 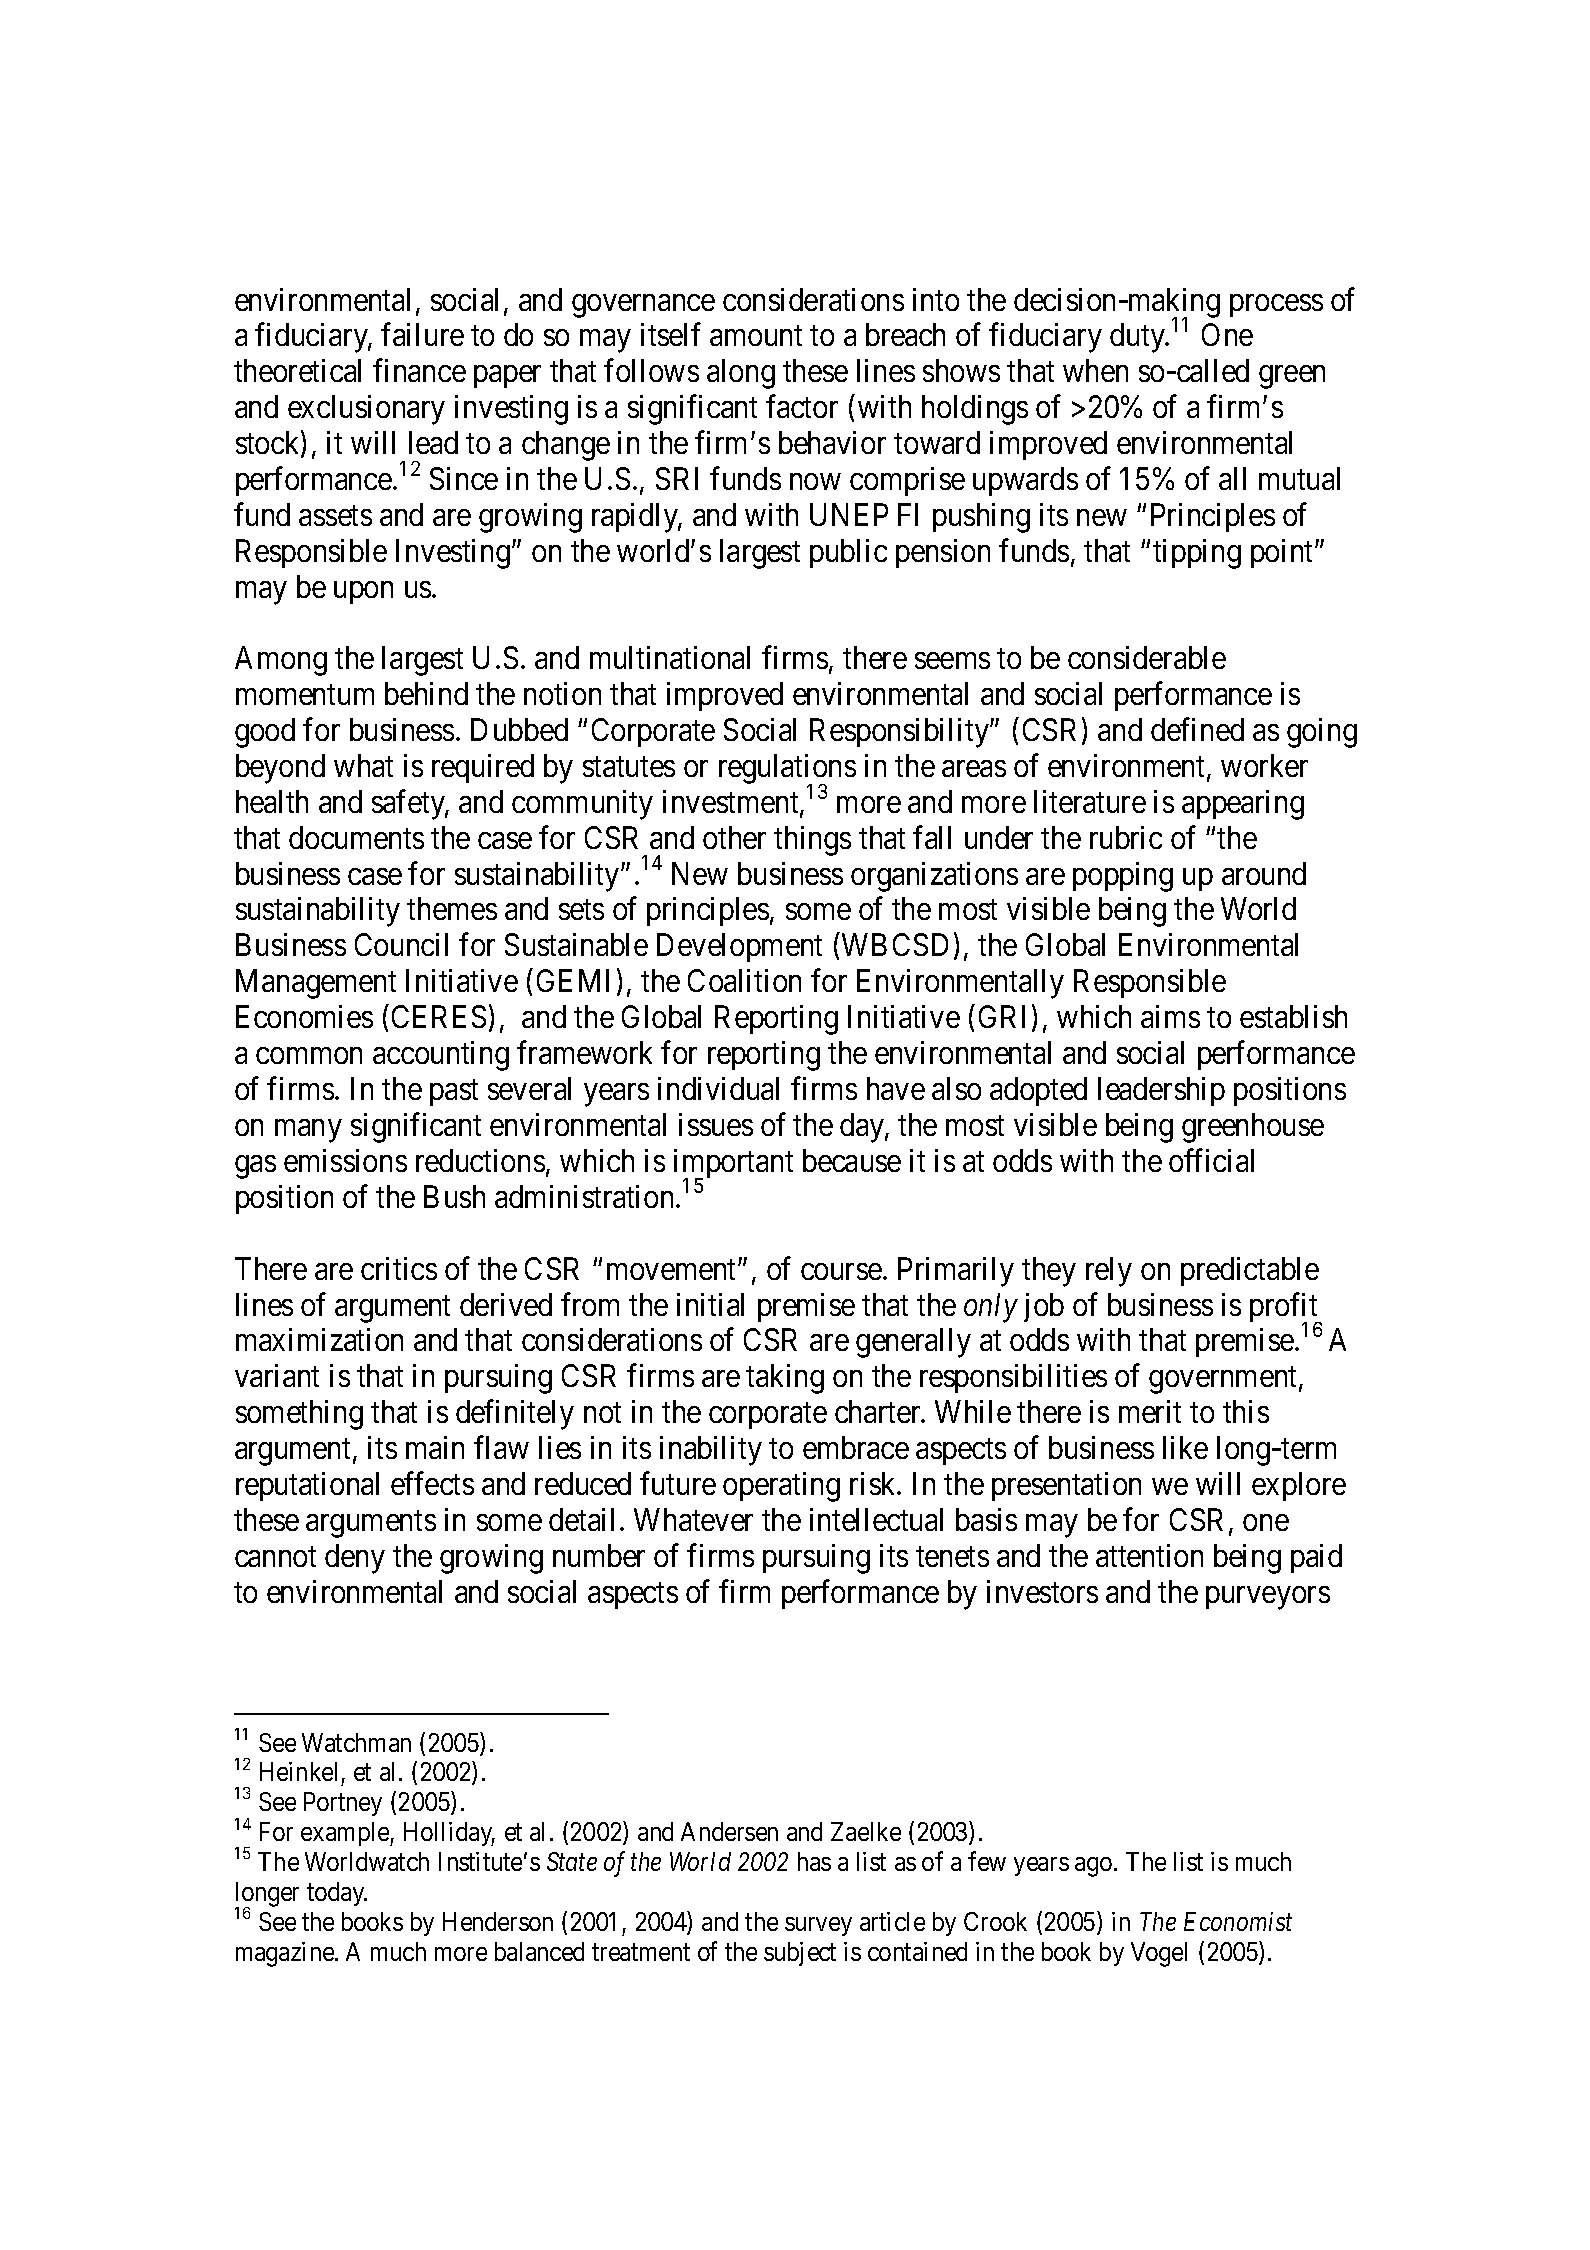 What do you see at coordinates (756, 336) in the page?
I see `amount` at bounding box center [756, 336].
